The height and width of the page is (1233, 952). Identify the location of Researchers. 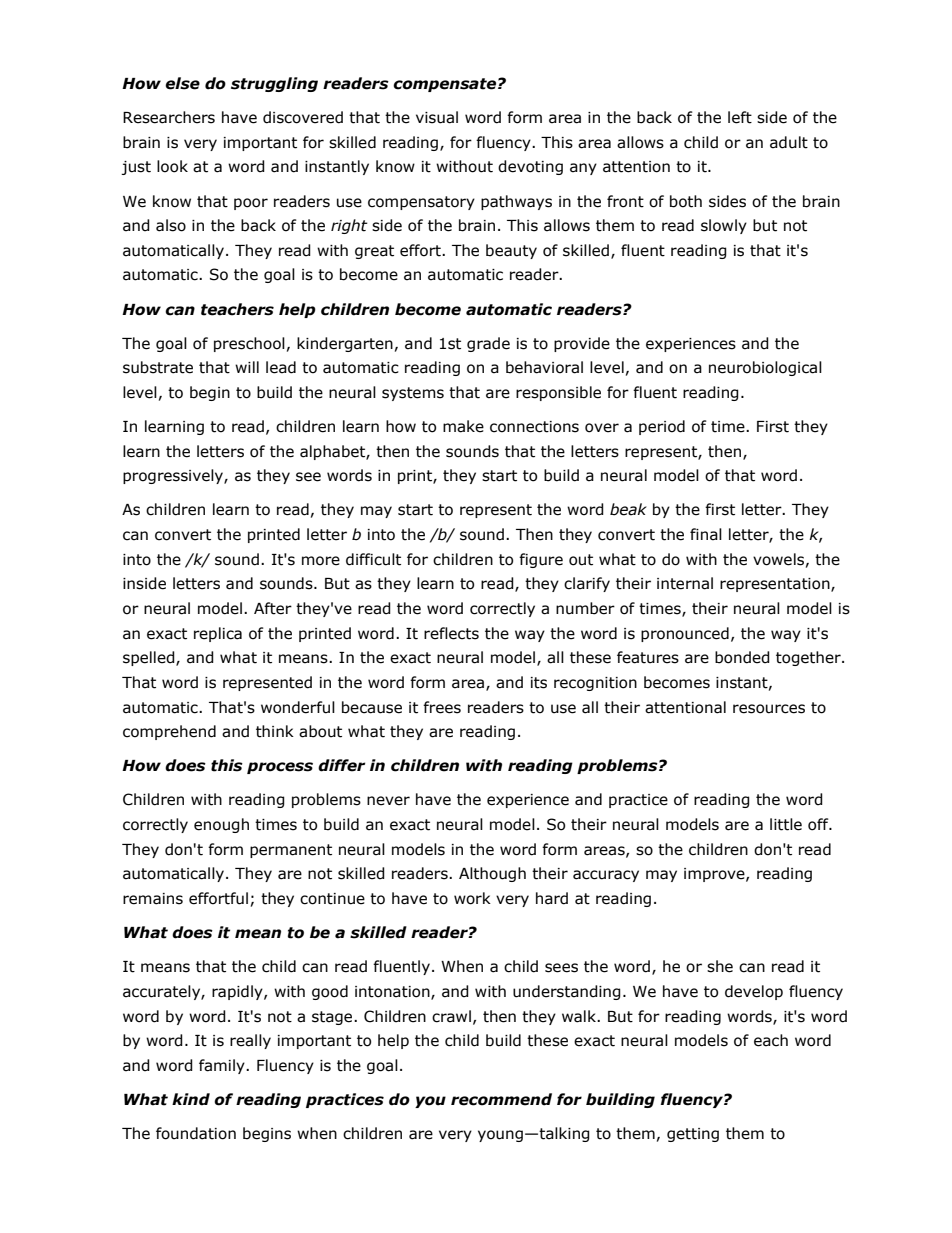
(169, 117).
